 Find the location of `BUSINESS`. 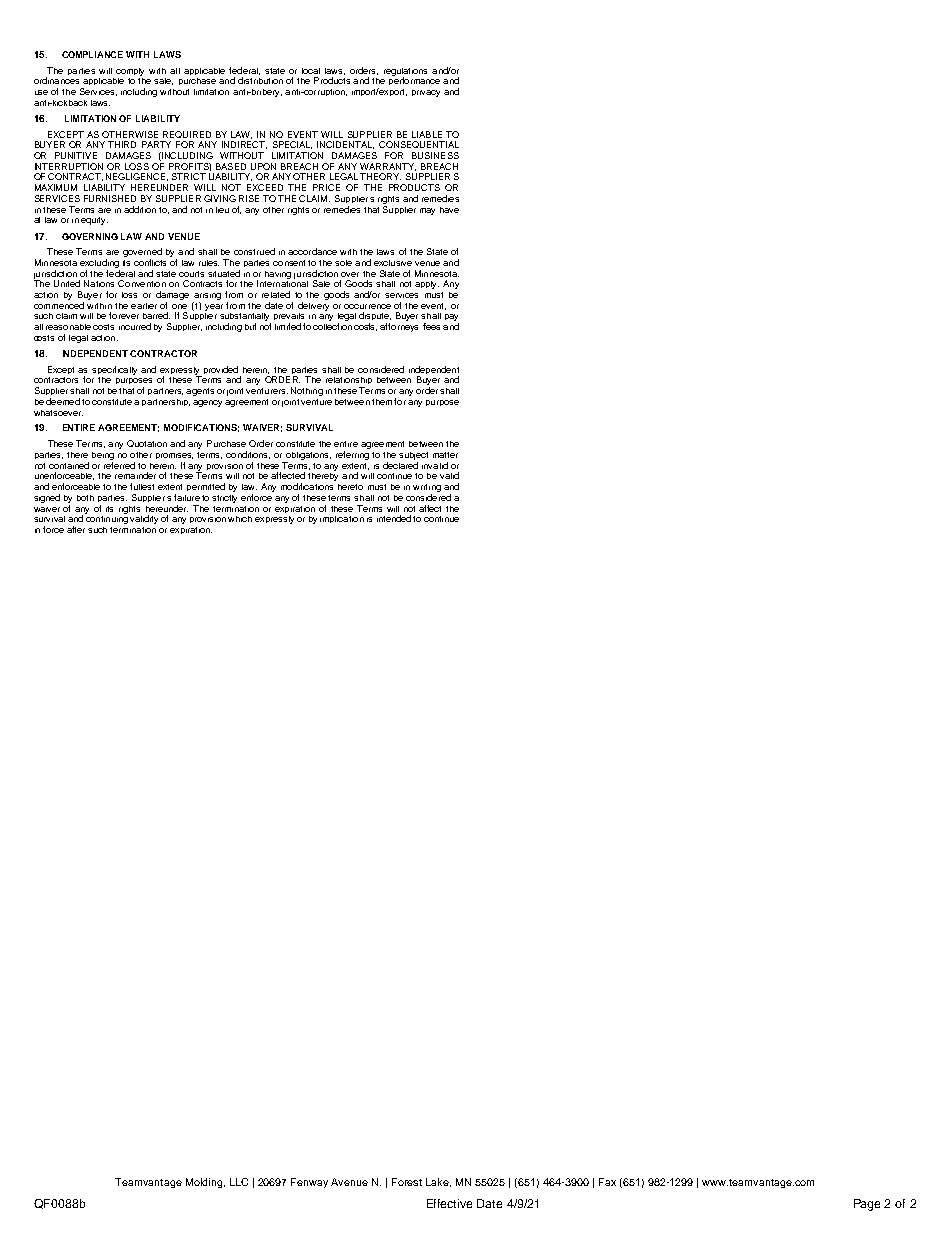

BUSINESS is located at coordinates (435, 155).
